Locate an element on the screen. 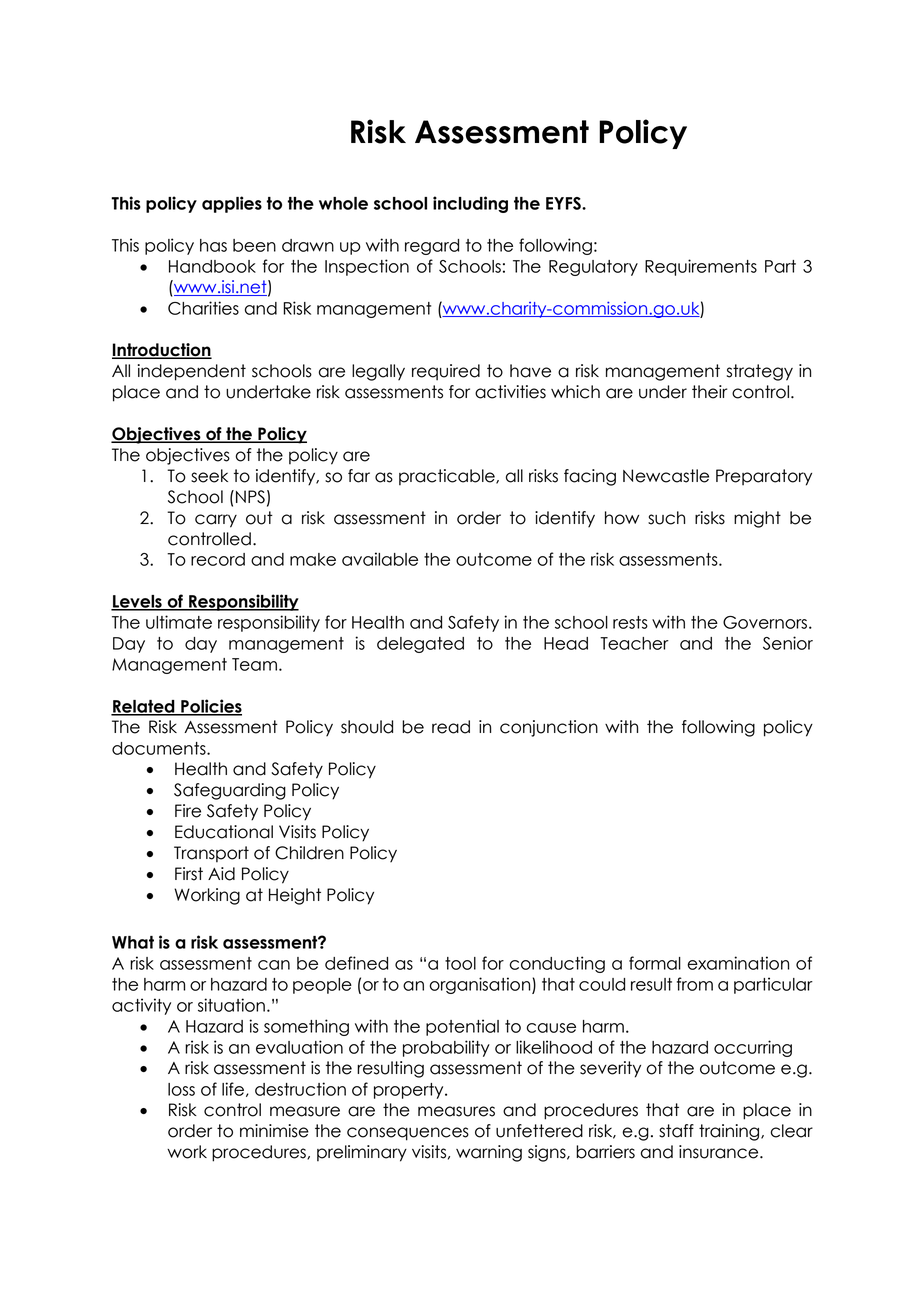 This screenshot has width=924, height=1308. Educational is located at coordinates (224, 832).
